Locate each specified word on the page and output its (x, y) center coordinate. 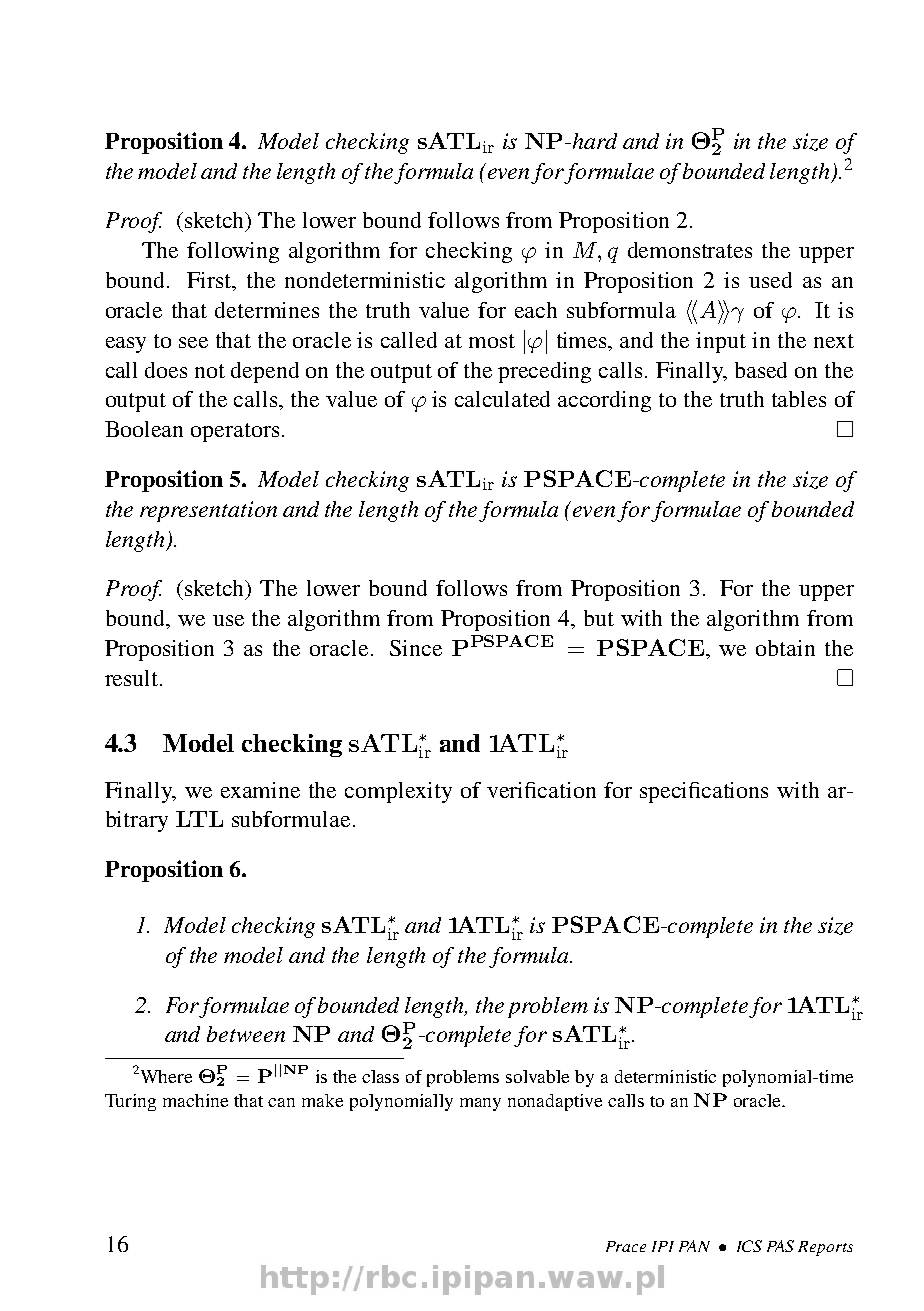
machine (195, 1100)
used (770, 280)
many (480, 1104)
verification (541, 790)
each (536, 310)
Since (416, 648)
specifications (704, 792)
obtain (785, 648)
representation (208, 511)
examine (260, 790)
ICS (749, 1246)
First (210, 280)
